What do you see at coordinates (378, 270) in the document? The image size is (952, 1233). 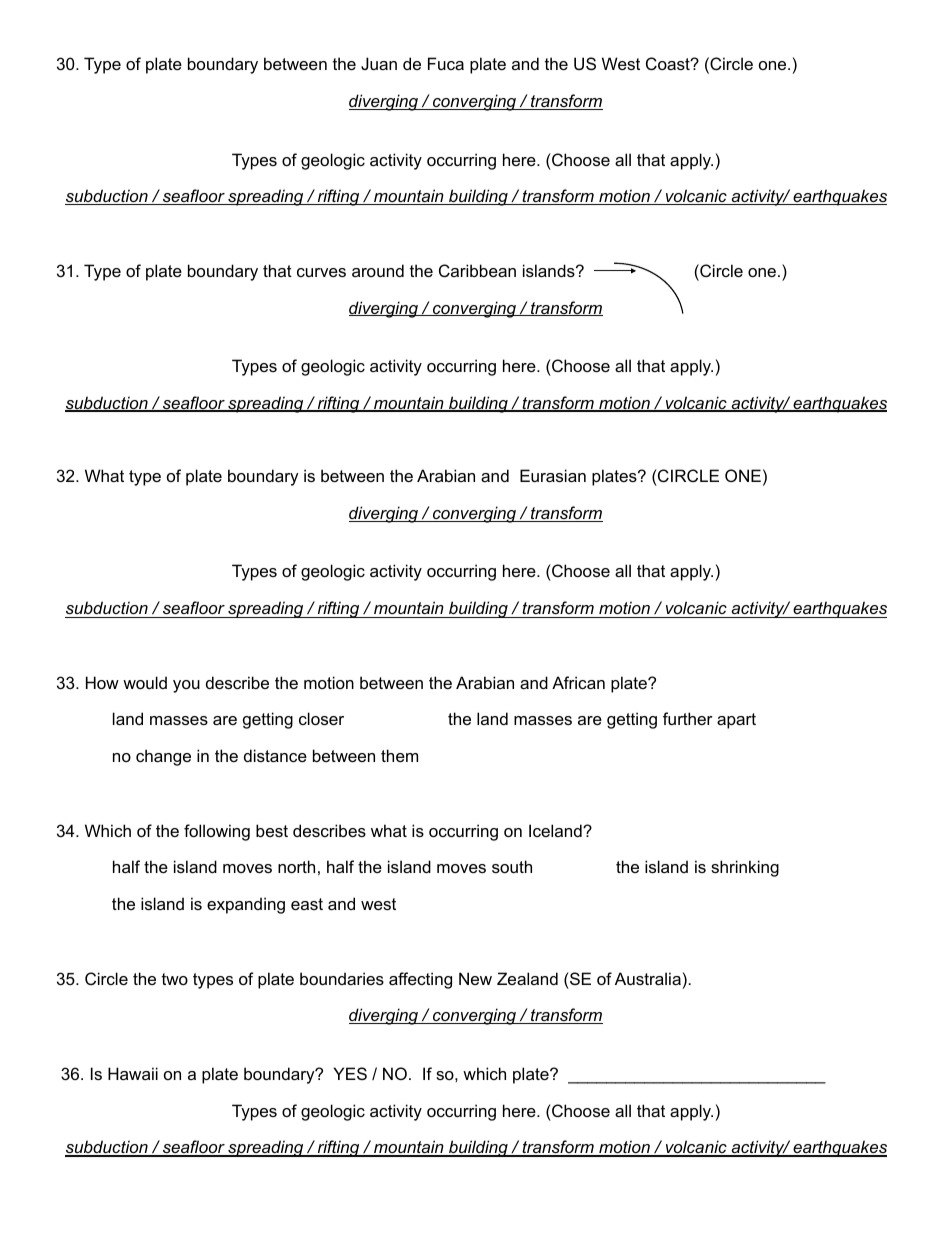 I see `around` at bounding box center [378, 270].
